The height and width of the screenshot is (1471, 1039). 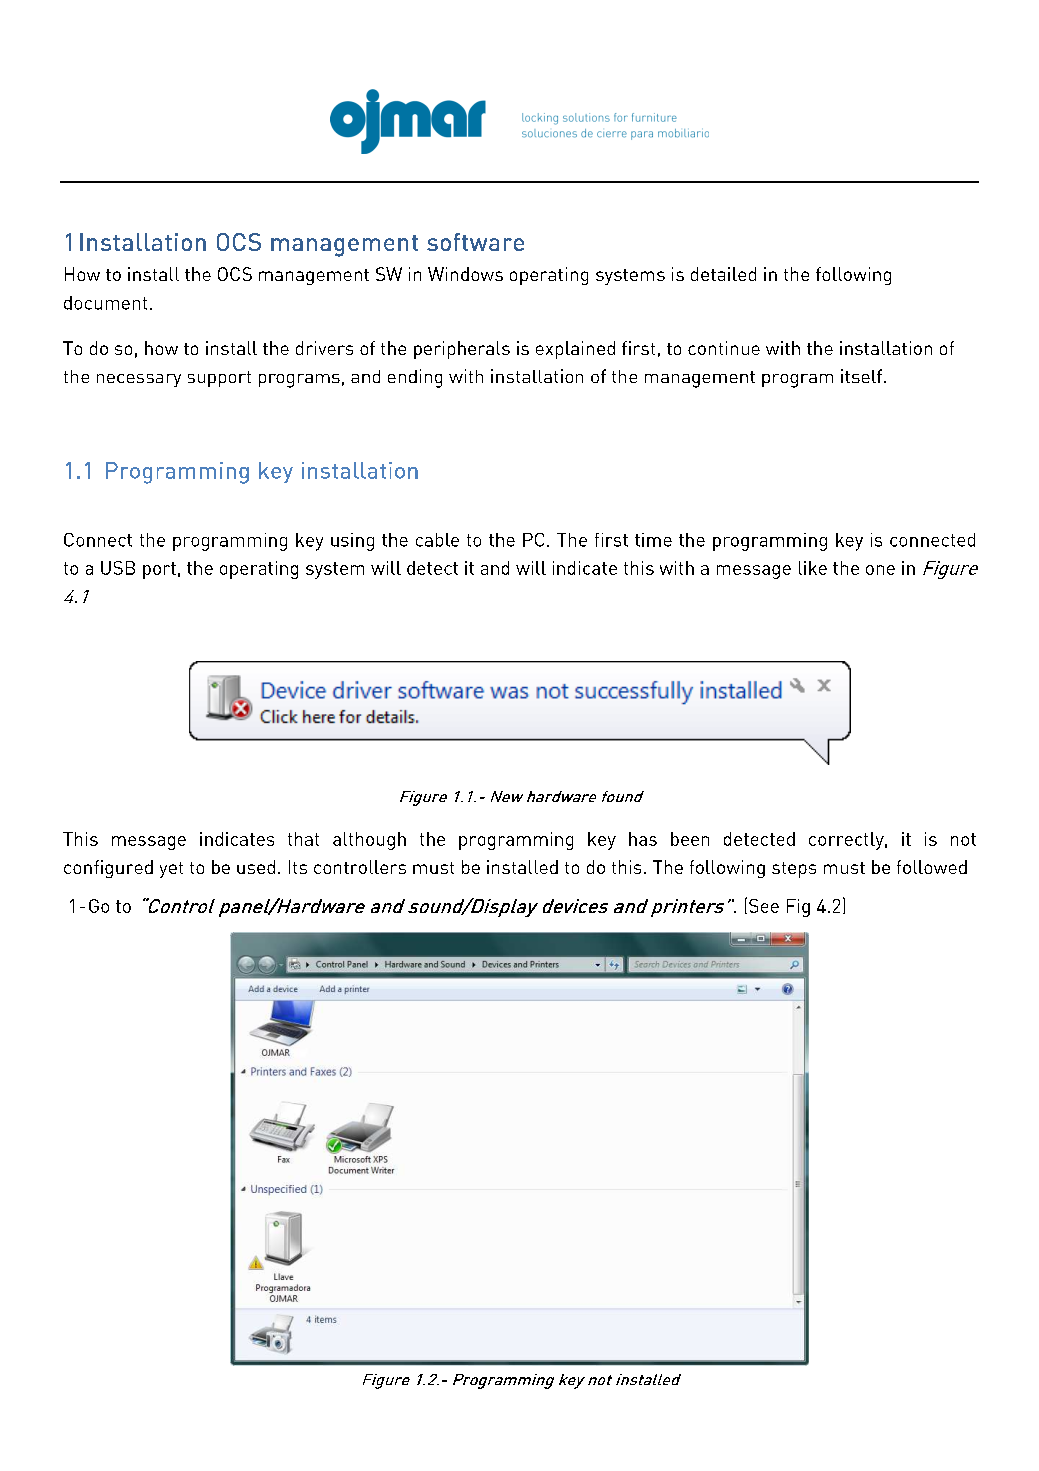 I want to click on detailed, so click(x=723, y=274).
